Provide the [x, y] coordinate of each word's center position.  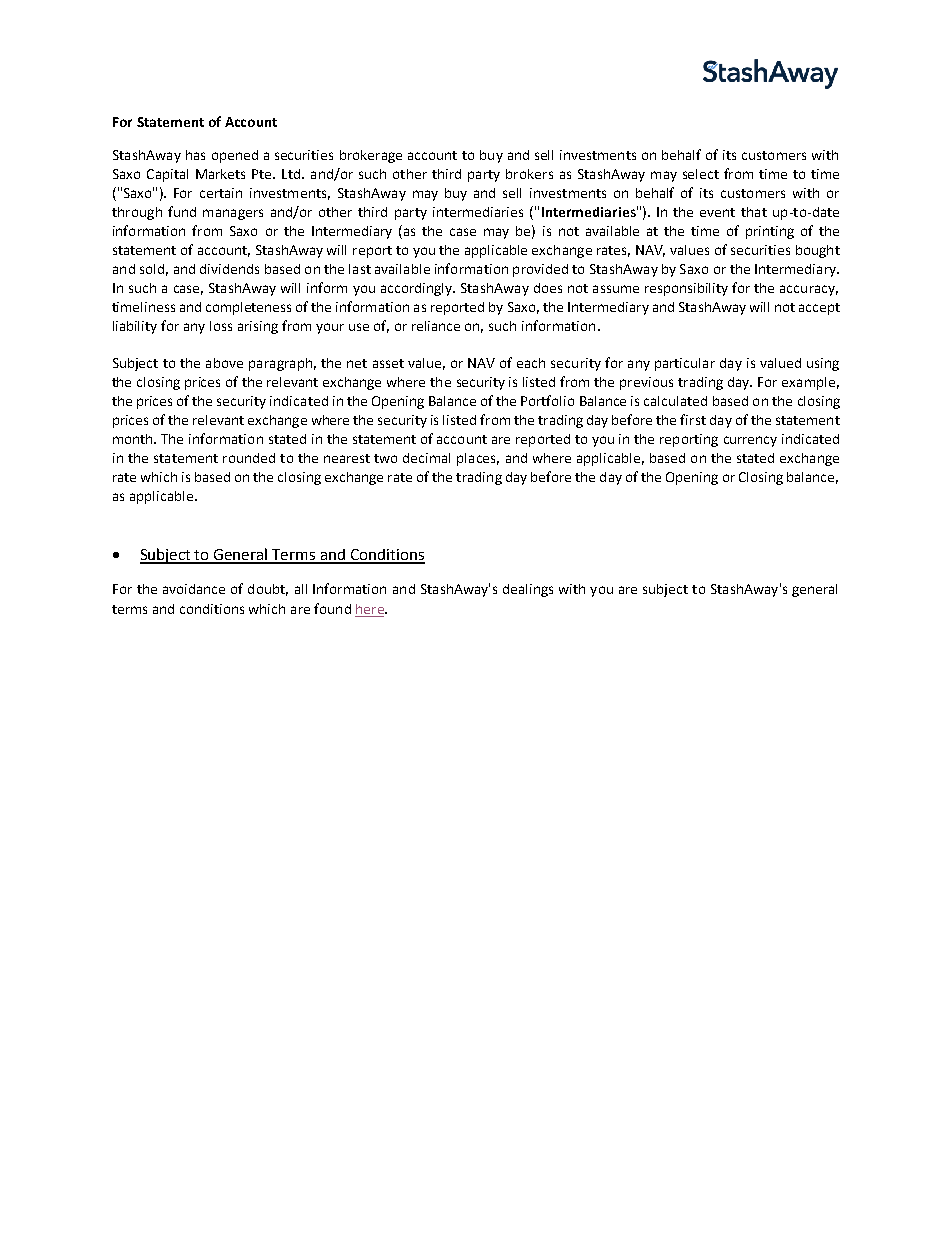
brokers [529, 174]
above [224, 363]
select [701, 174]
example [808, 383]
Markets [220, 174]
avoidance [194, 589]
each [531, 363]
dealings [528, 590]
